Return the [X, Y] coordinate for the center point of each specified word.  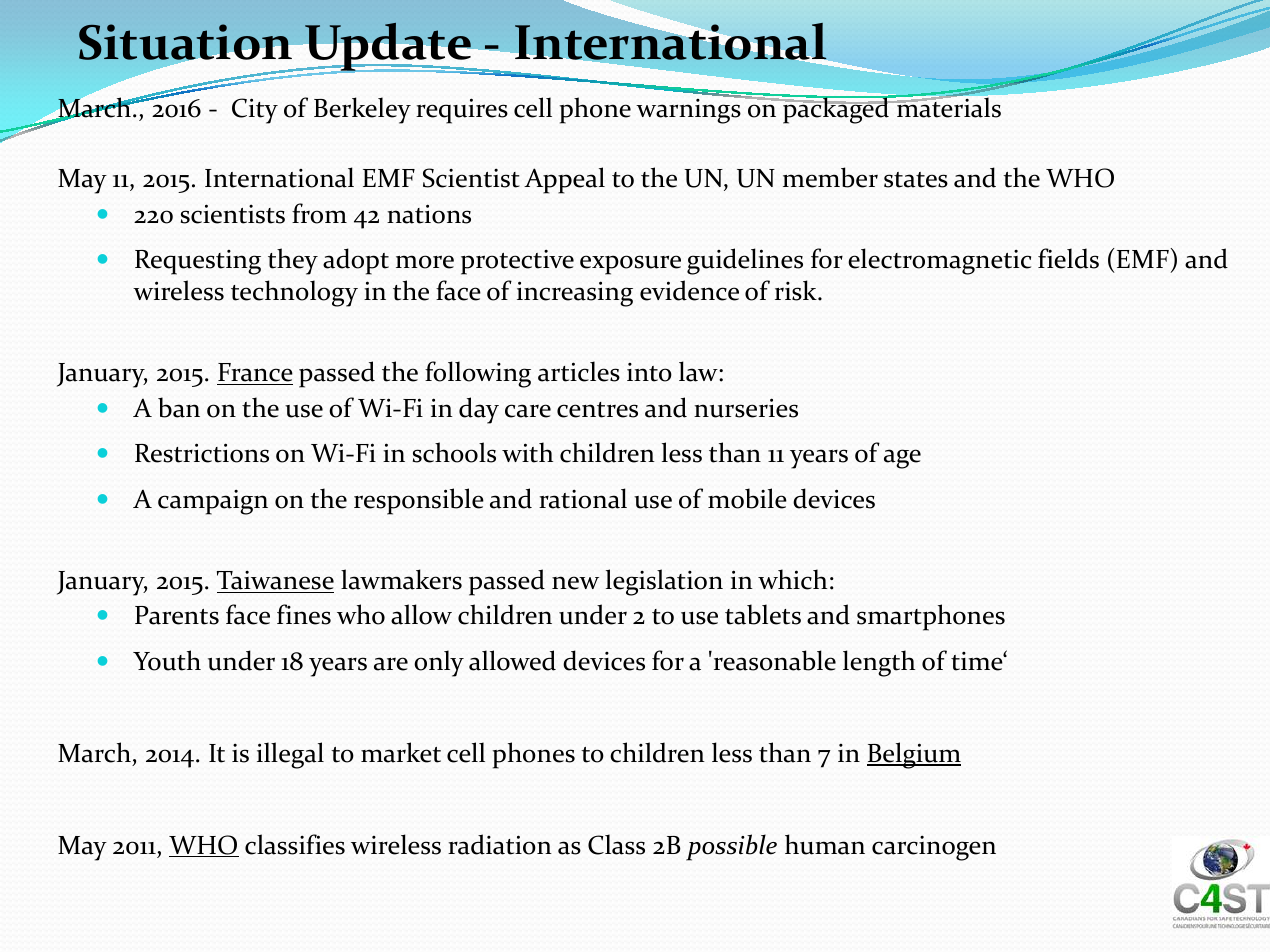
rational [583, 498]
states [916, 180]
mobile [747, 498]
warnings [689, 110]
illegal [290, 755]
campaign [213, 502]
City [255, 111]
